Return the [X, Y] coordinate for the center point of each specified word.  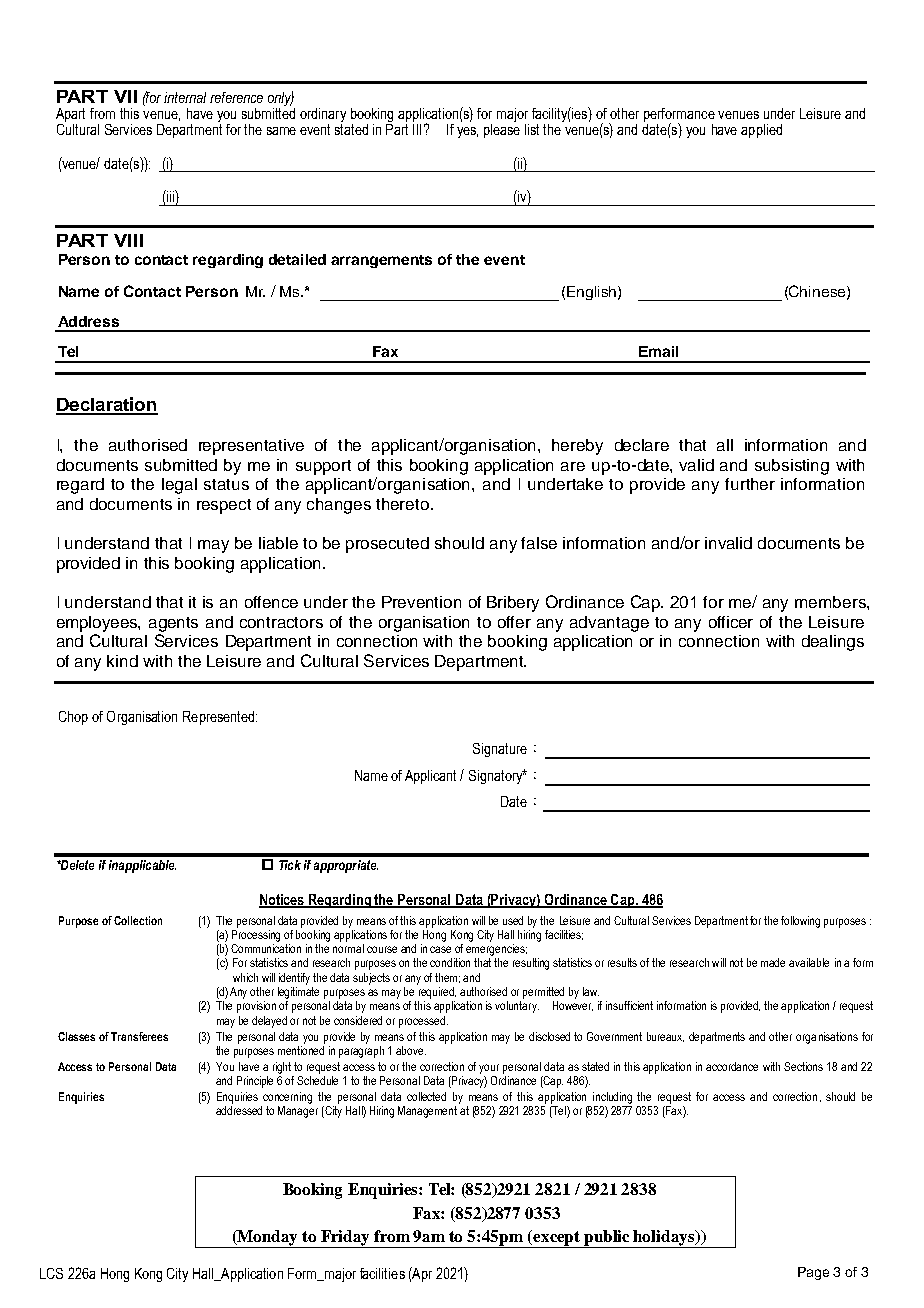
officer [731, 622]
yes [467, 132]
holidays [664, 1239]
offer [514, 622]
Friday [345, 1239]
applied [761, 131]
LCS [51, 1273]
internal [185, 97]
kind [122, 661]
